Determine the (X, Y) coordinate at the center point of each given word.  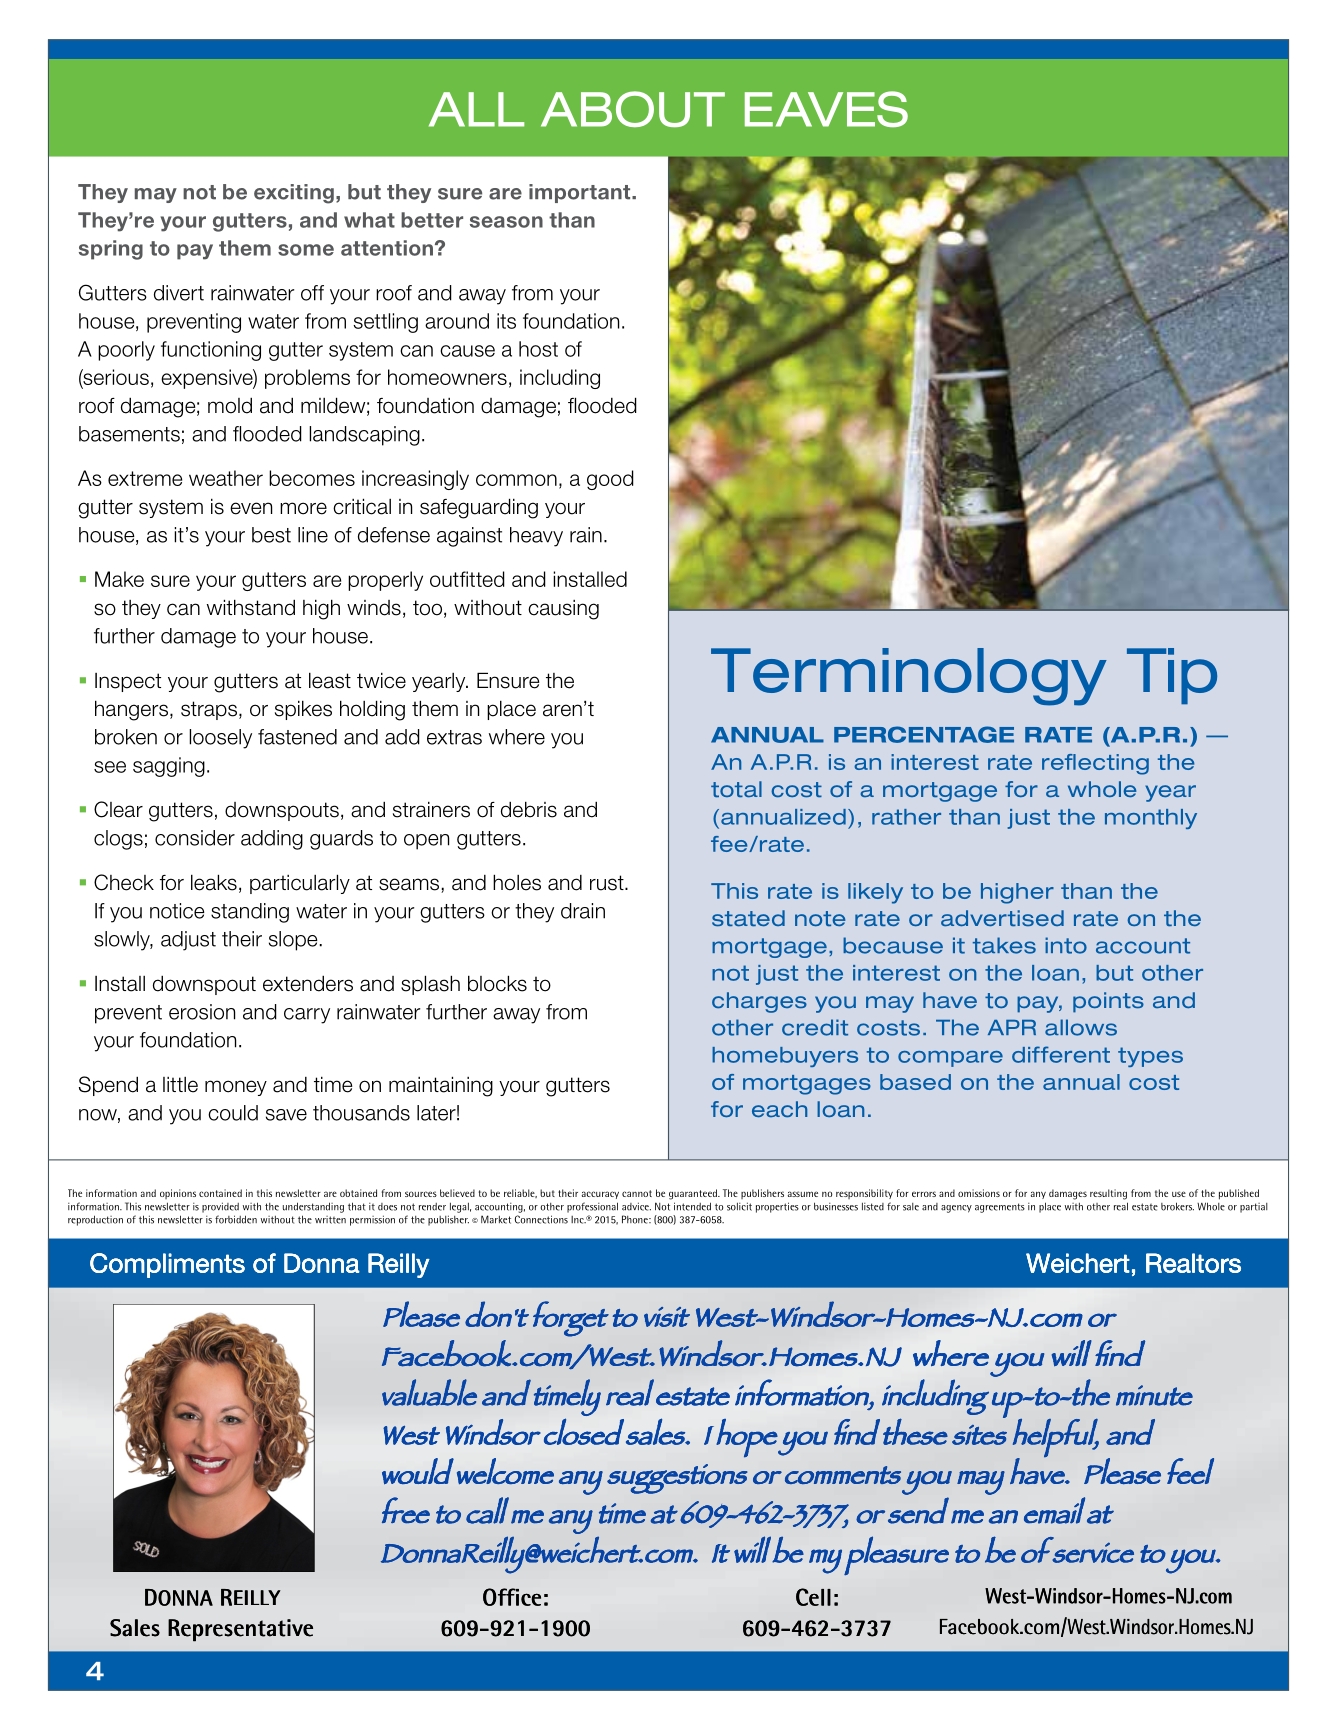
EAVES (826, 109)
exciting (294, 194)
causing (563, 610)
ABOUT (633, 109)
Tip (1172, 676)
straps (209, 710)
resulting (1108, 1194)
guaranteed (694, 1194)
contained (220, 1193)
